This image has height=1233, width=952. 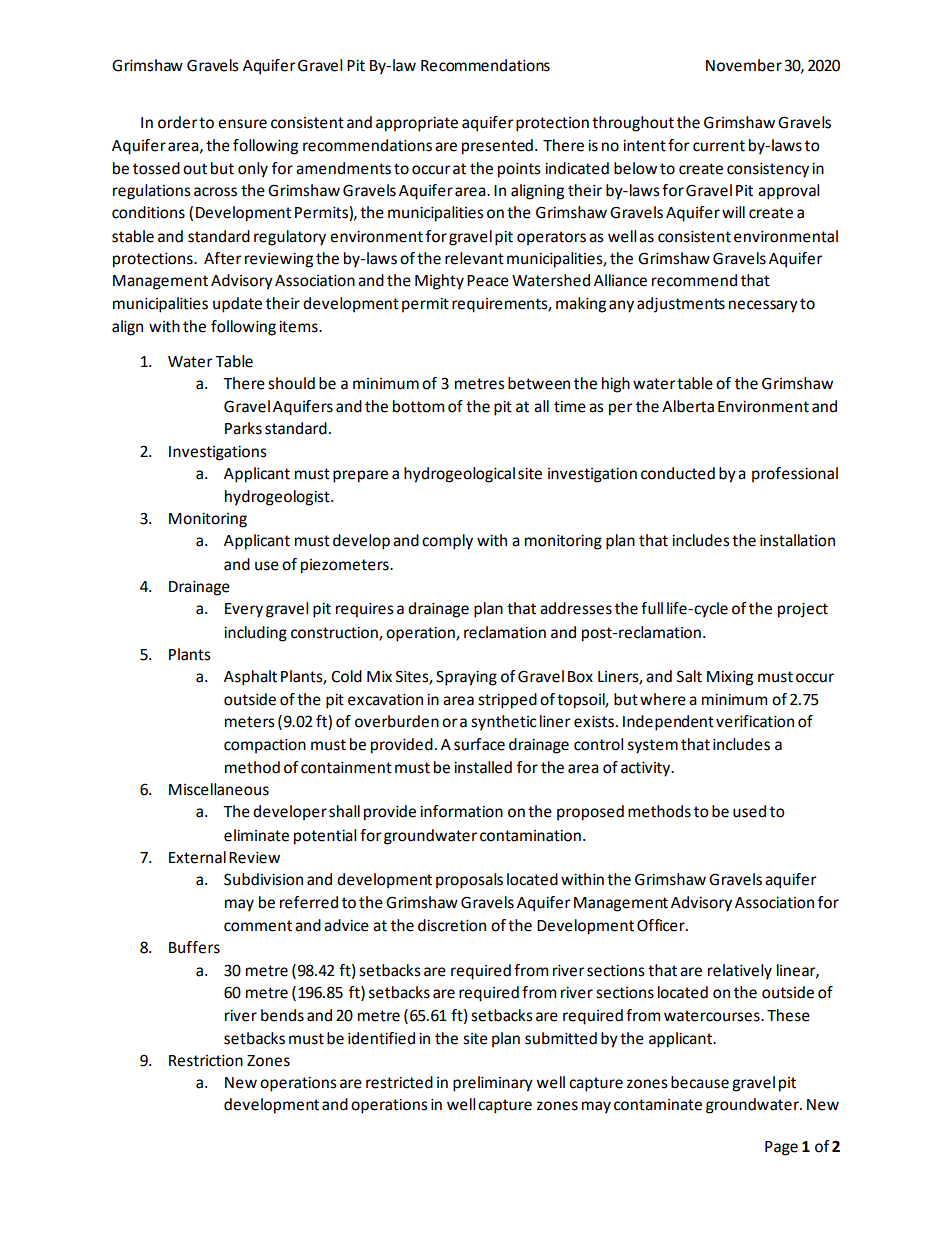 What do you see at coordinates (447, 542) in the image?
I see `comply` at bounding box center [447, 542].
